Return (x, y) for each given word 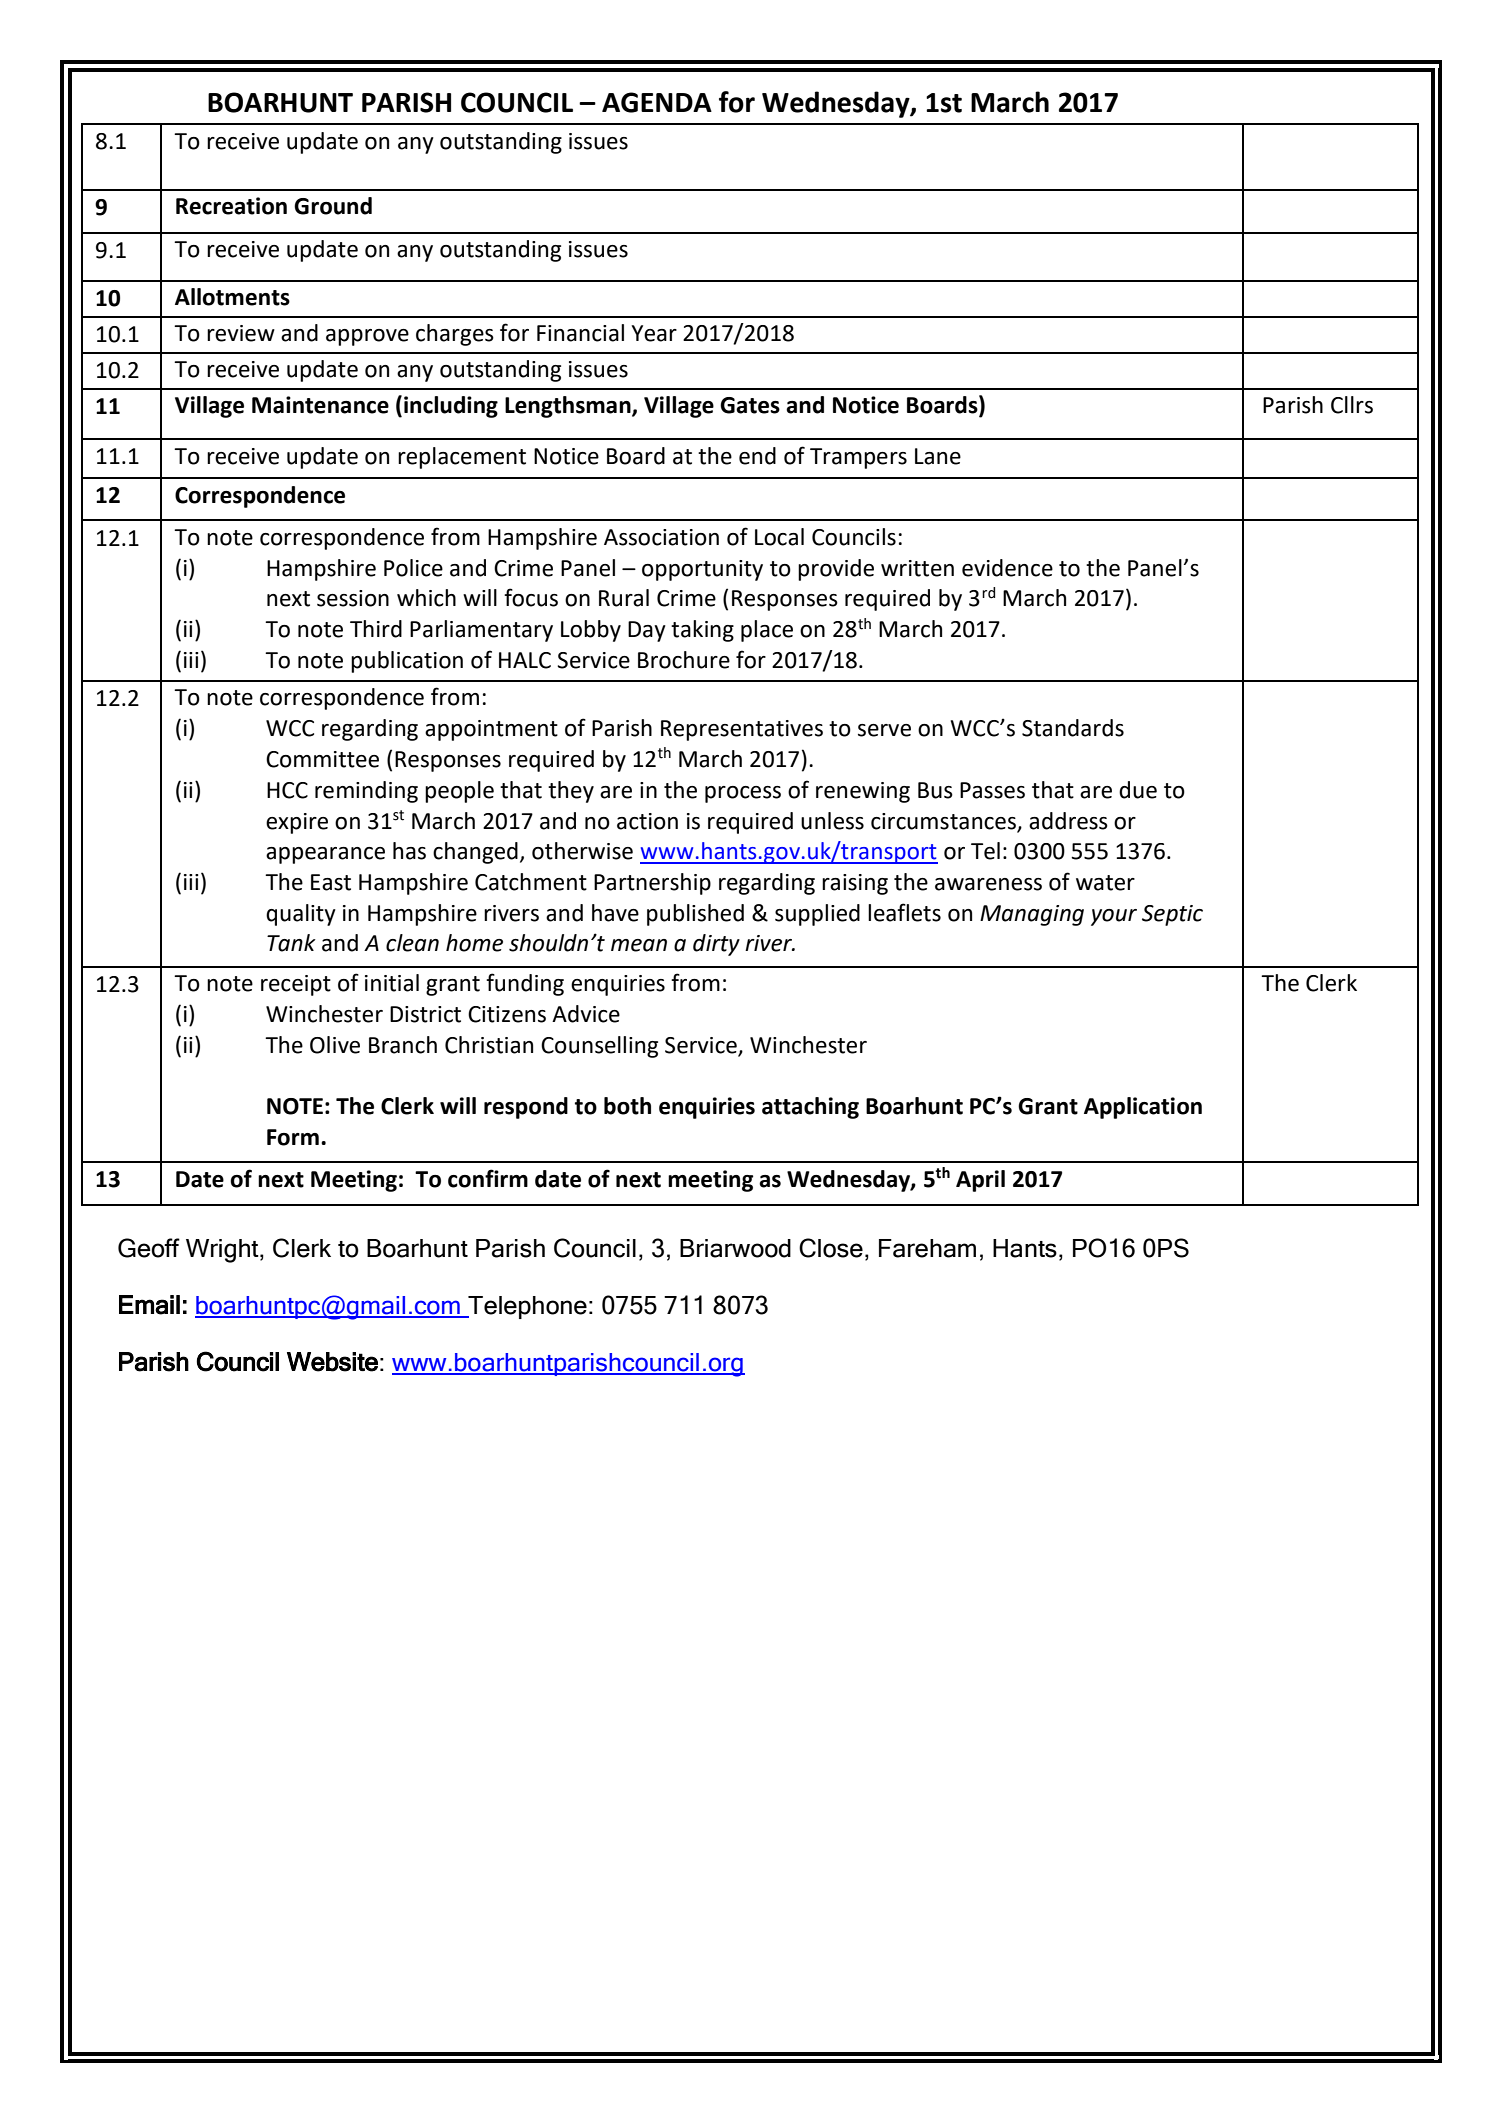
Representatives (742, 730)
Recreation (231, 206)
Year (654, 333)
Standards (1073, 728)
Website (332, 1362)
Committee (322, 759)
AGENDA (657, 102)
